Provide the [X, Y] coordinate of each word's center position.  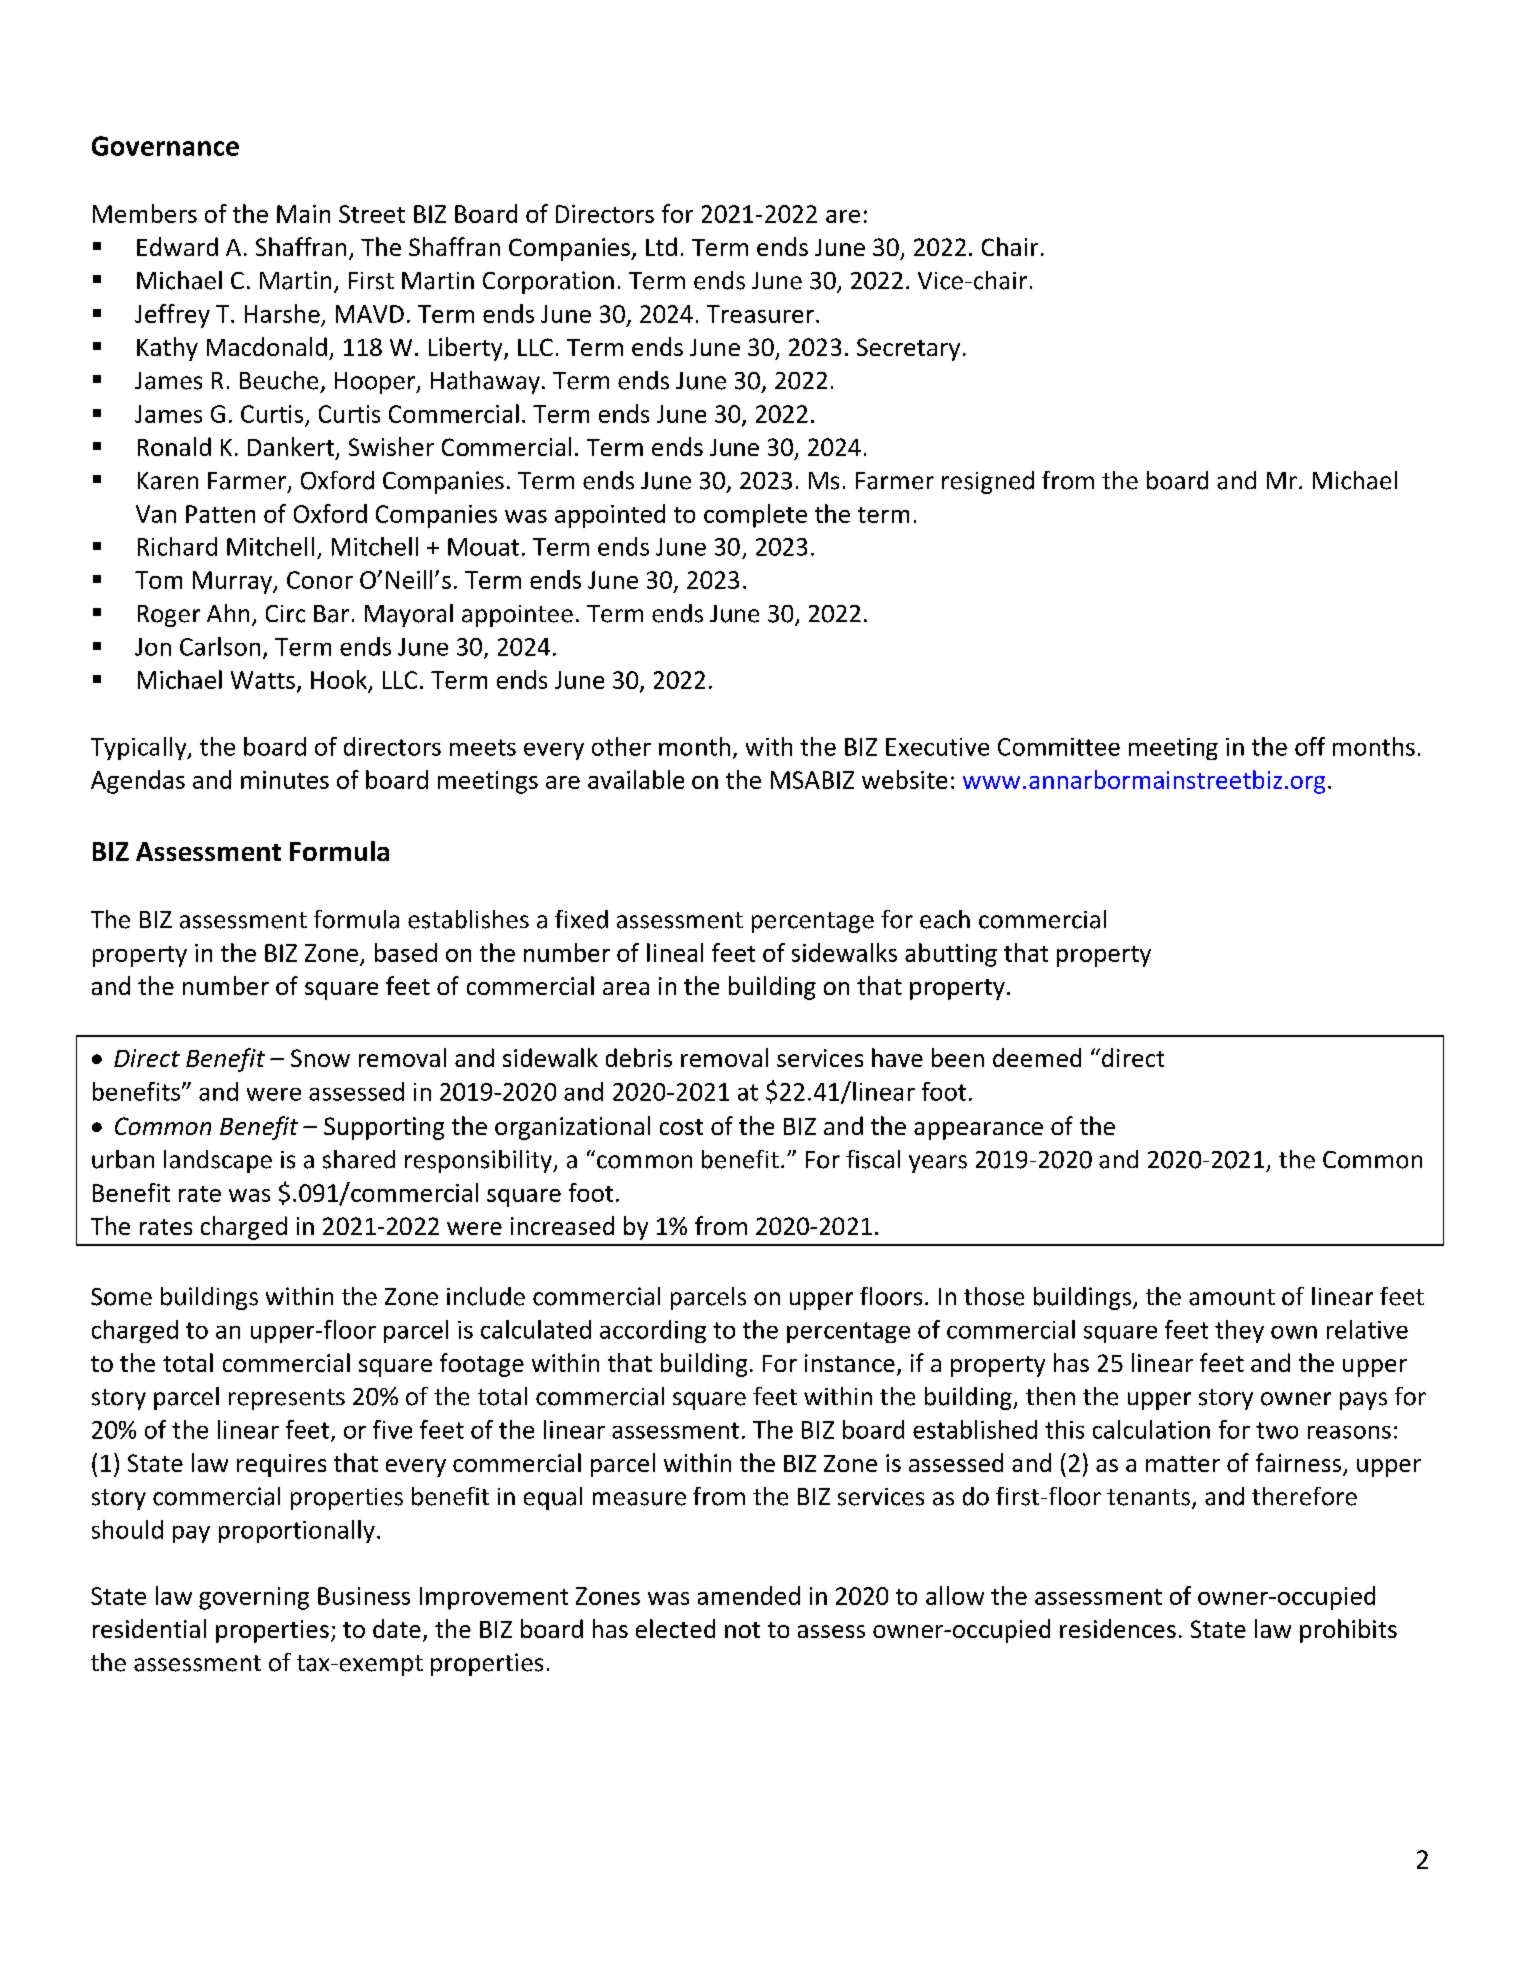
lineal [675, 952]
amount [1232, 1297]
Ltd [661, 246]
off [1310, 746]
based [406, 952]
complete [755, 516]
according [653, 1331]
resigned [988, 482]
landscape [218, 1161]
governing [254, 1598]
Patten [220, 514]
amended [749, 1595]
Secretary [908, 349]
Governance [165, 146]
